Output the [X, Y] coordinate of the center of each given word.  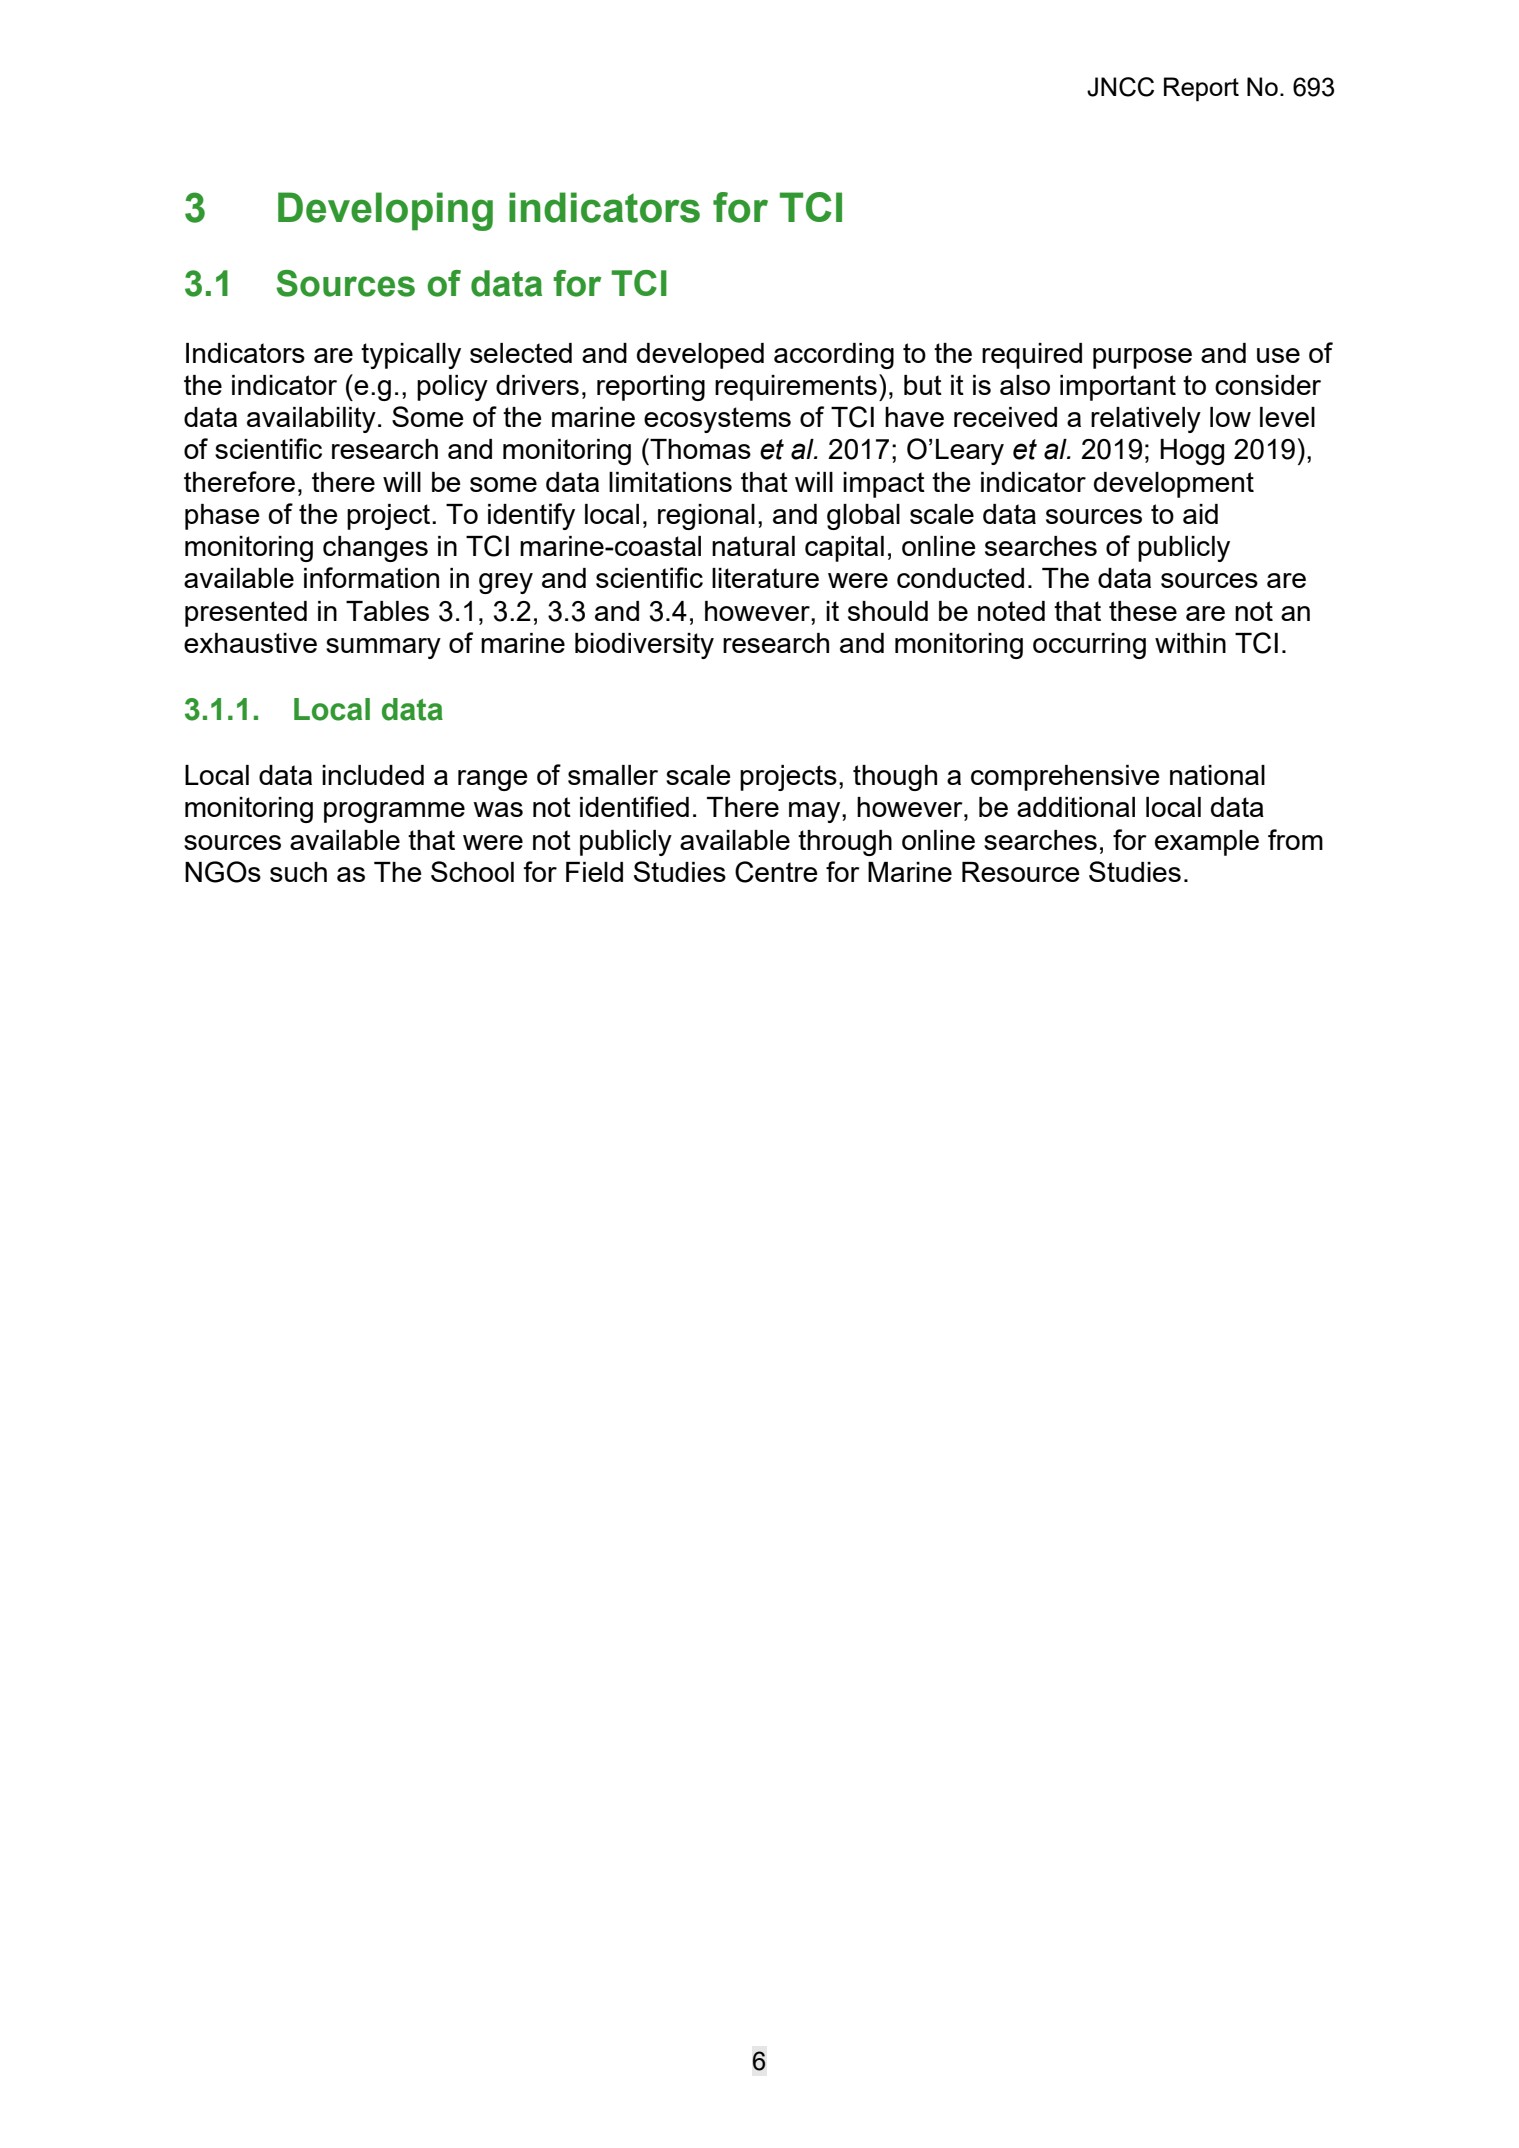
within [1190, 643]
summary [383, 648]
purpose [1142, 358]
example [1207, 843]
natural [753, 546]
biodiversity [644, 646]
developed [700, 356]
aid [1200, 514]
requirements [796, 388]
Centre [776, 872]
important [1118, 388]
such [298, 872]
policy [452, 388]
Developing [385, 211]
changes [375, 549]
